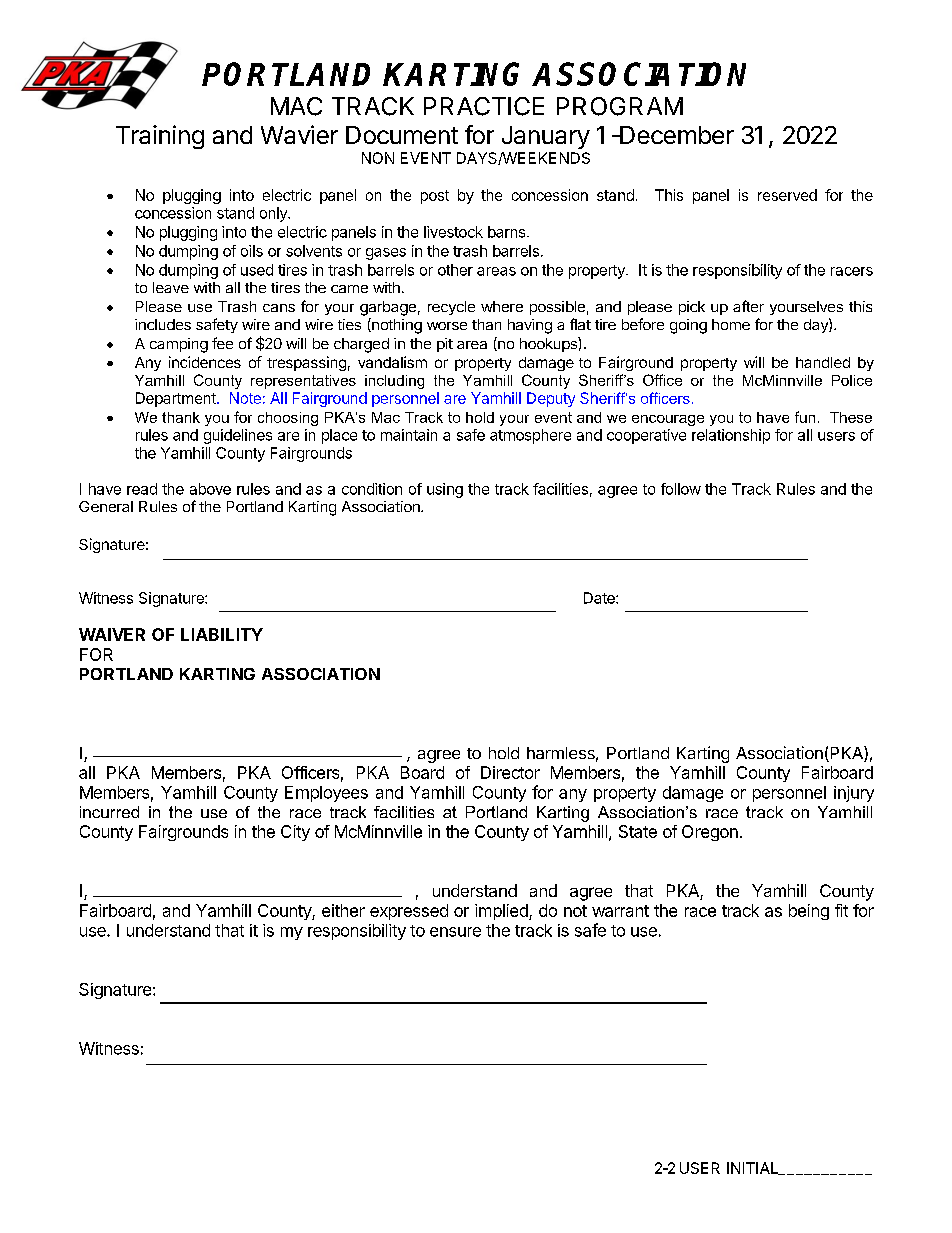 The image size is (952, 1233). Describe the element at coordinates (445, 490) in the document. I see `using` at that location.
